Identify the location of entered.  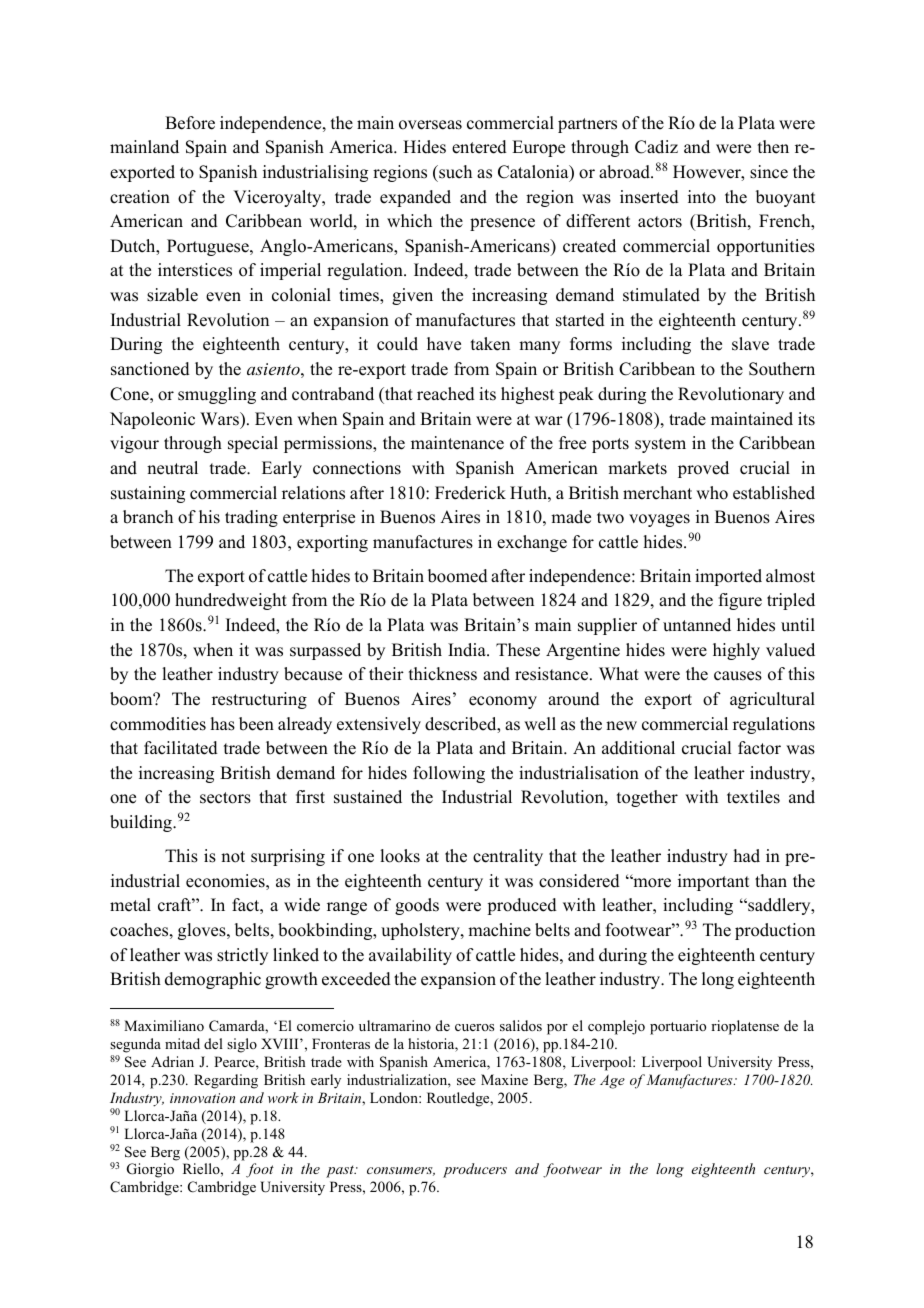
(479, 147).
